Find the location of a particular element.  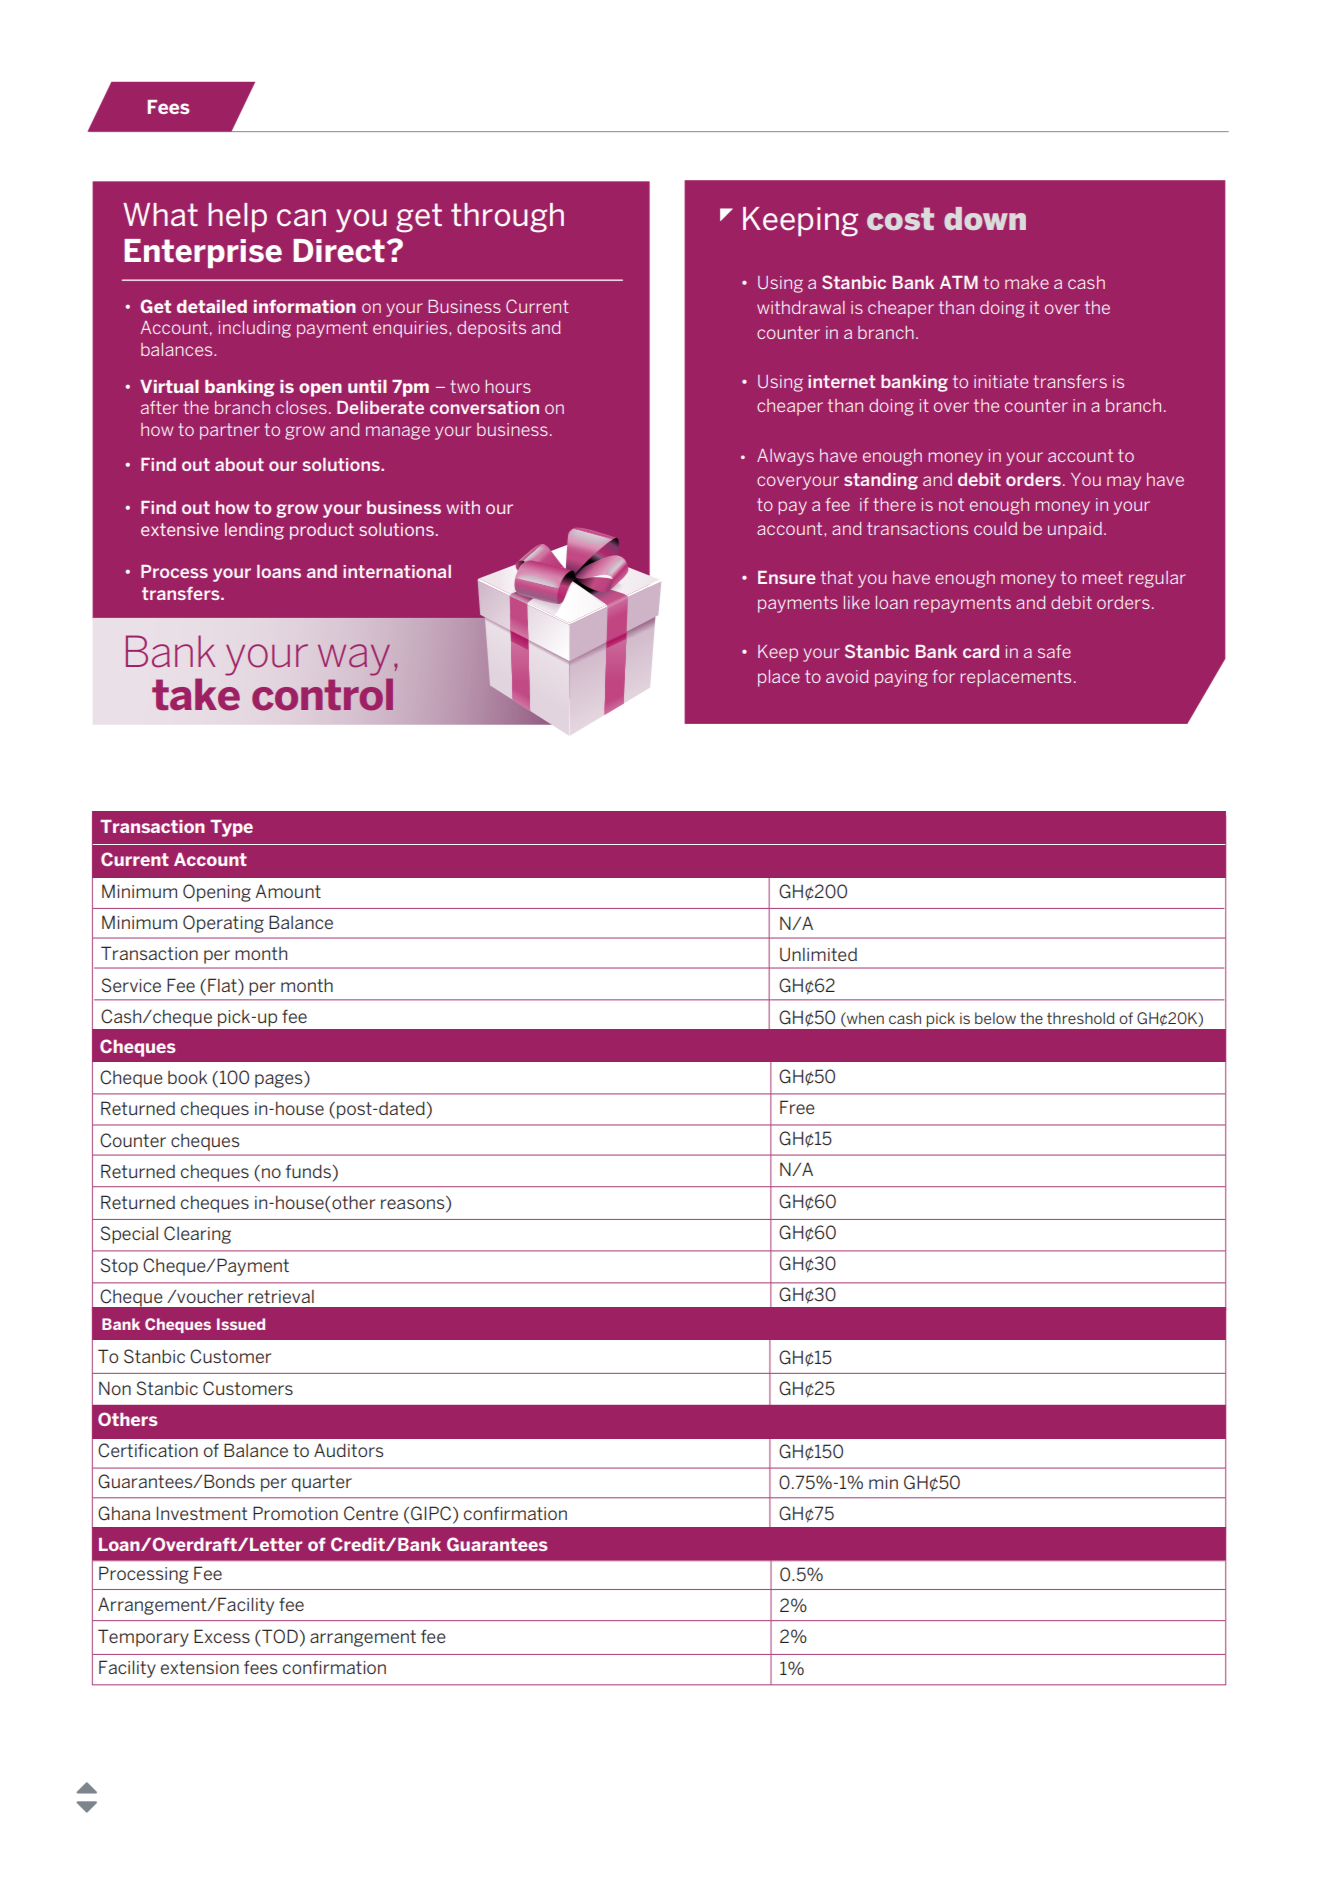

through is located at coordinates (507, 218).
